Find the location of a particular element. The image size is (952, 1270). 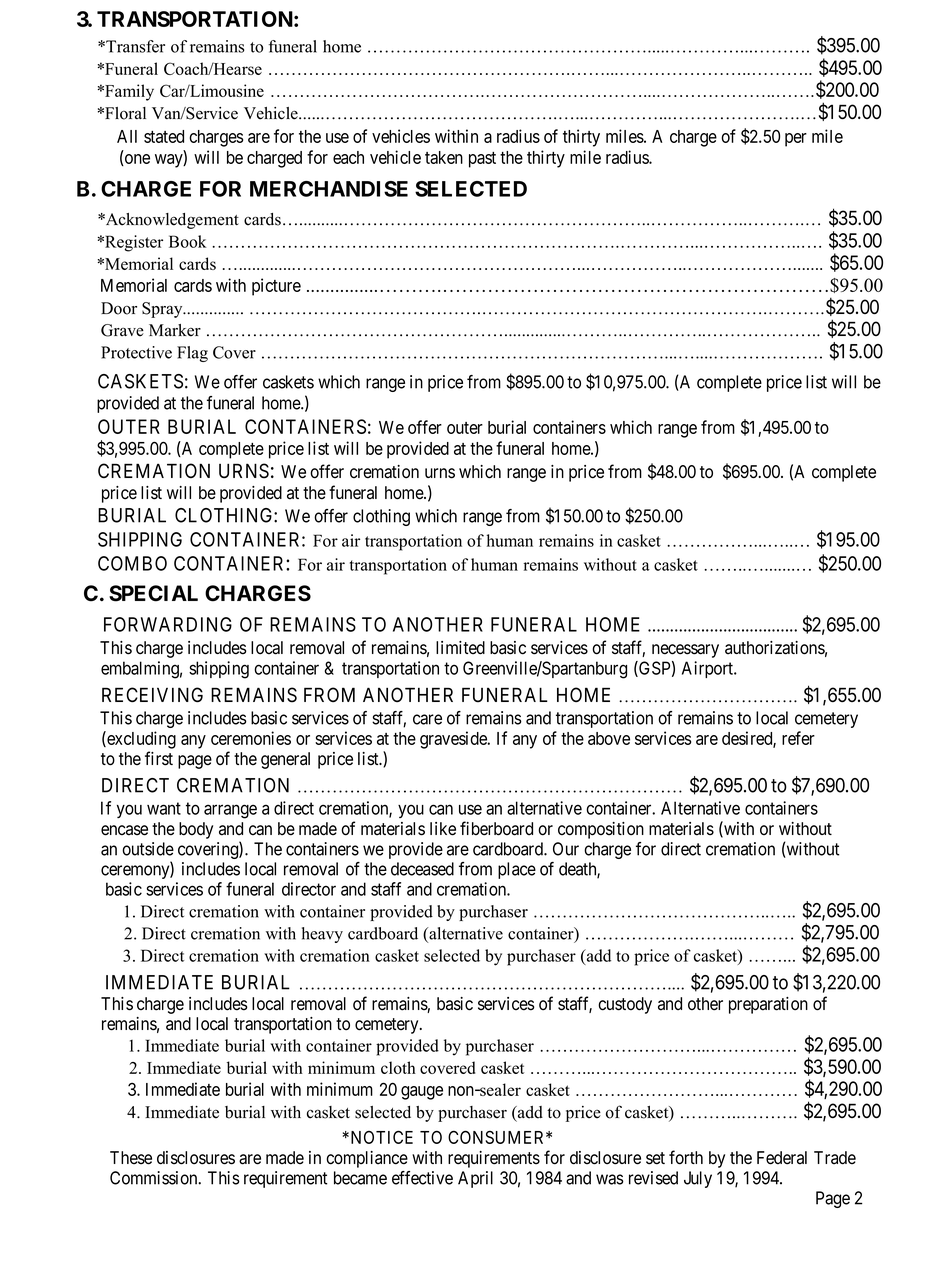

body is located at coordinates (196, 830).
